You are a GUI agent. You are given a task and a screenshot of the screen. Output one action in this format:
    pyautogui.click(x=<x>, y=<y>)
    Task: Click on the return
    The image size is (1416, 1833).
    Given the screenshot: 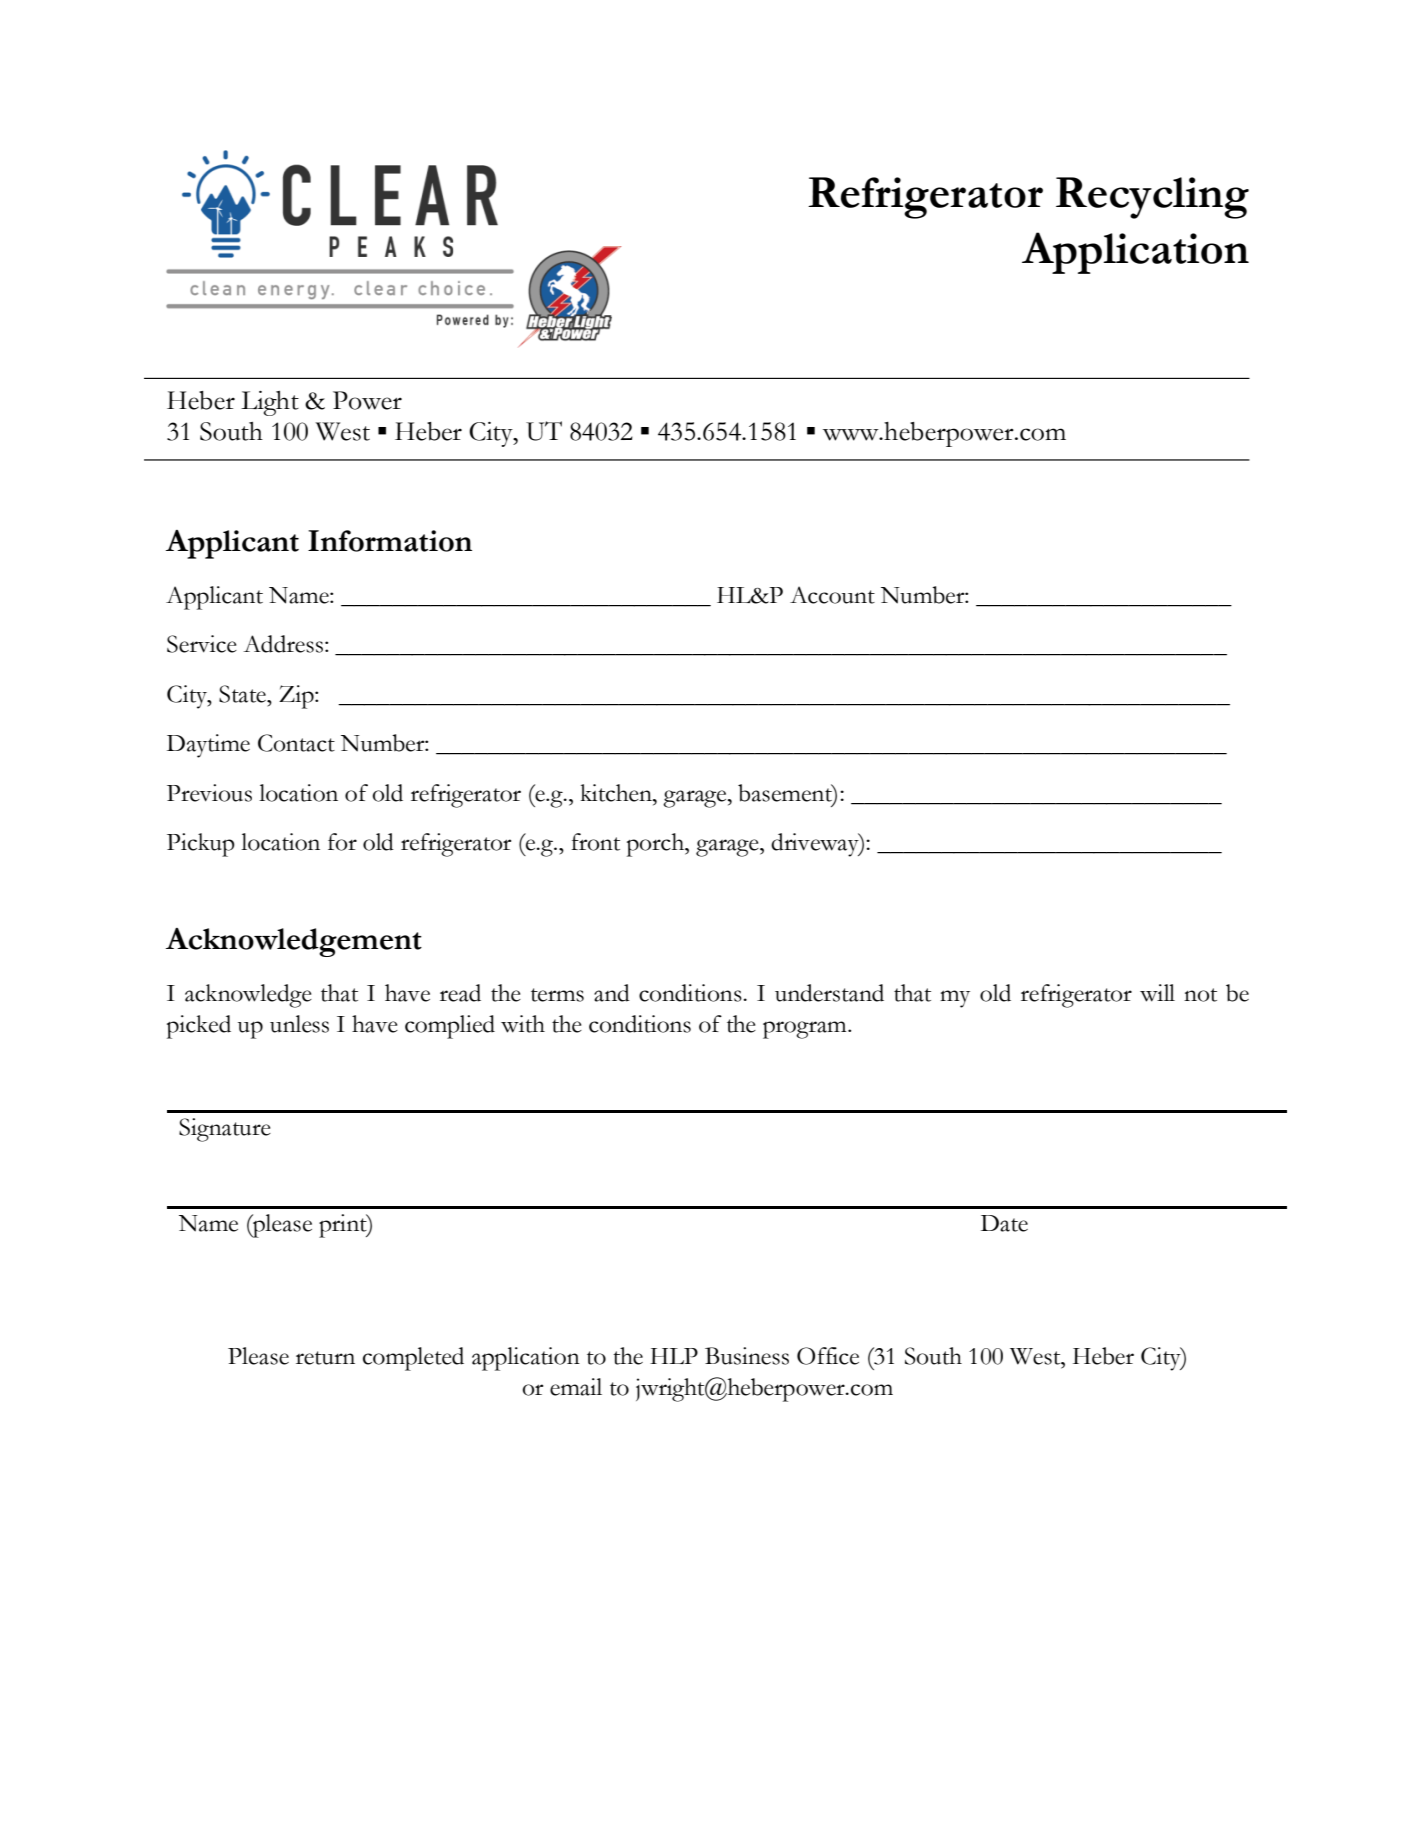 What is the action you would take?
    pyautogui.click(x=325, y=1358)
